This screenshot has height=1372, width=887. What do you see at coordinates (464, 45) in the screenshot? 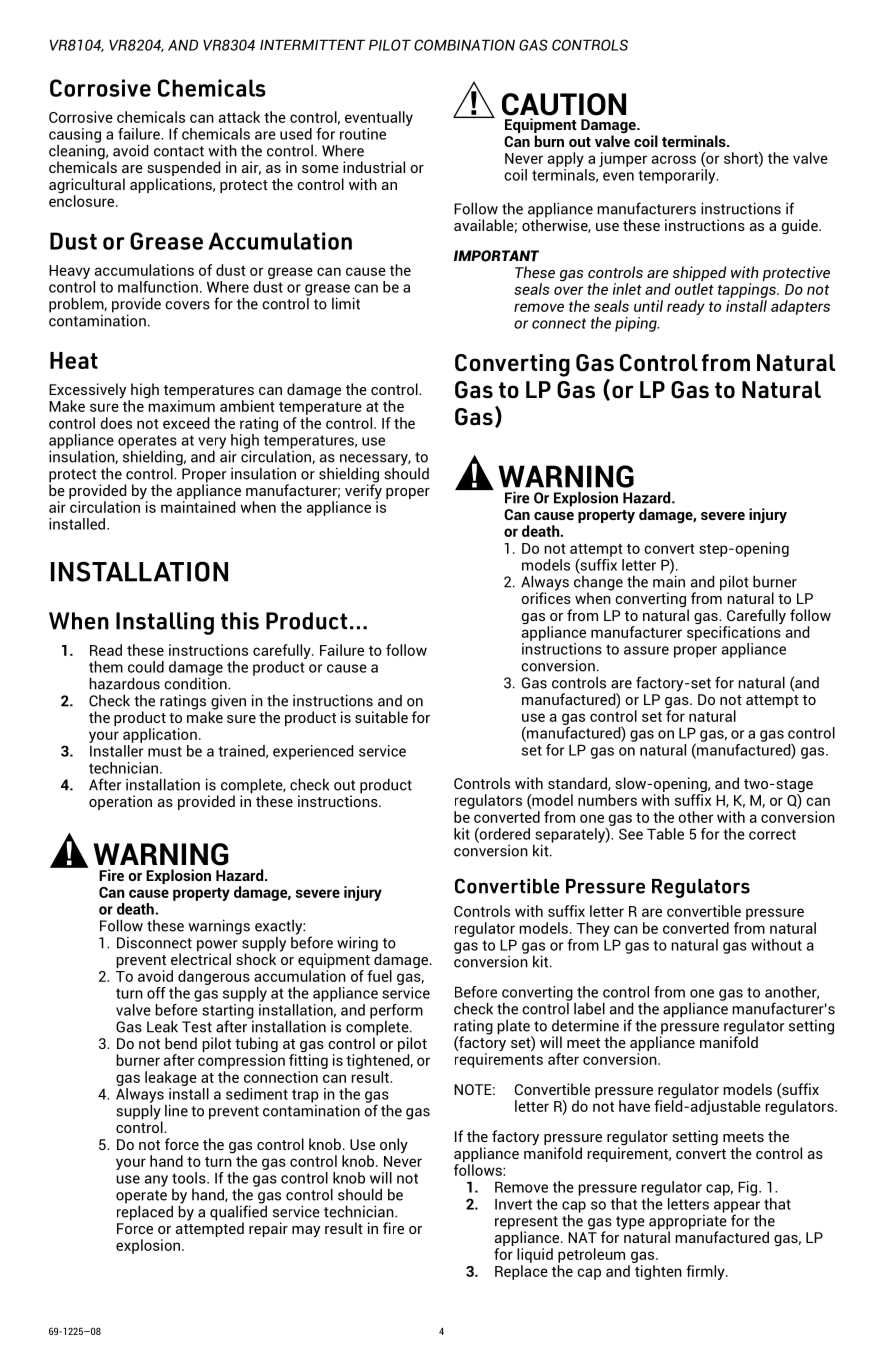
I see `COMBINATION` at bounding box center [464, 45].
